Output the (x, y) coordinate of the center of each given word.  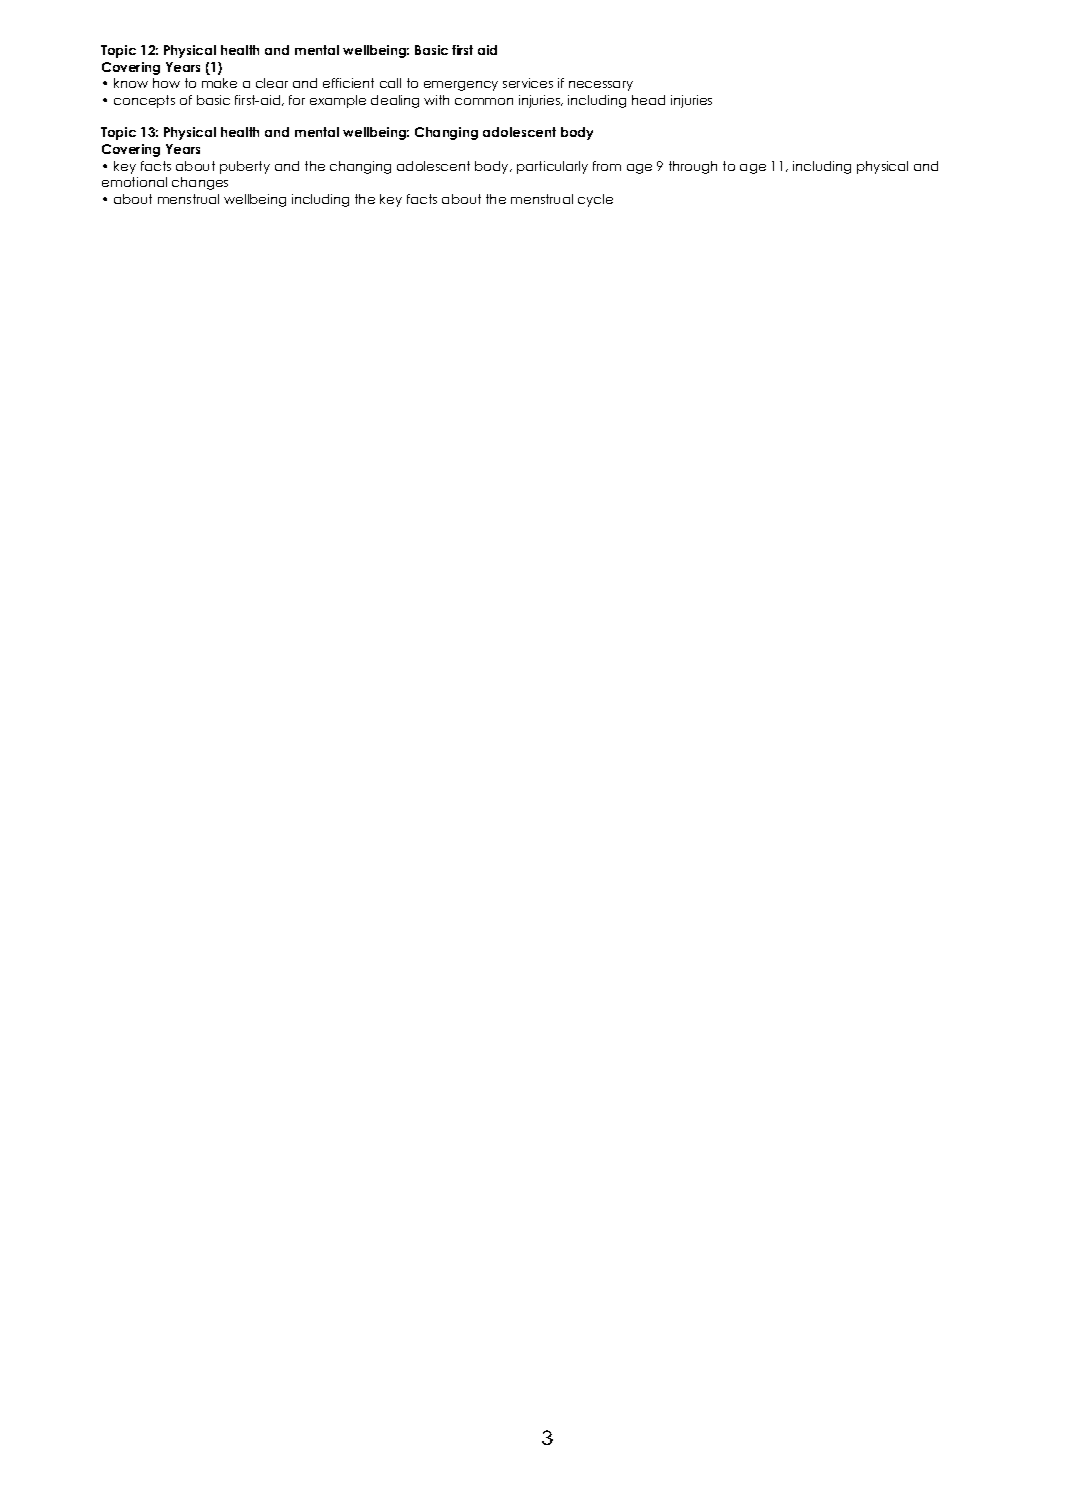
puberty (245, 167)
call (390, 83)
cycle (595, 200)
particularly (552, 167)
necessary (601, 86)
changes (200, 183)
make (219, 83)
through (693, 167)
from (607, 166)
